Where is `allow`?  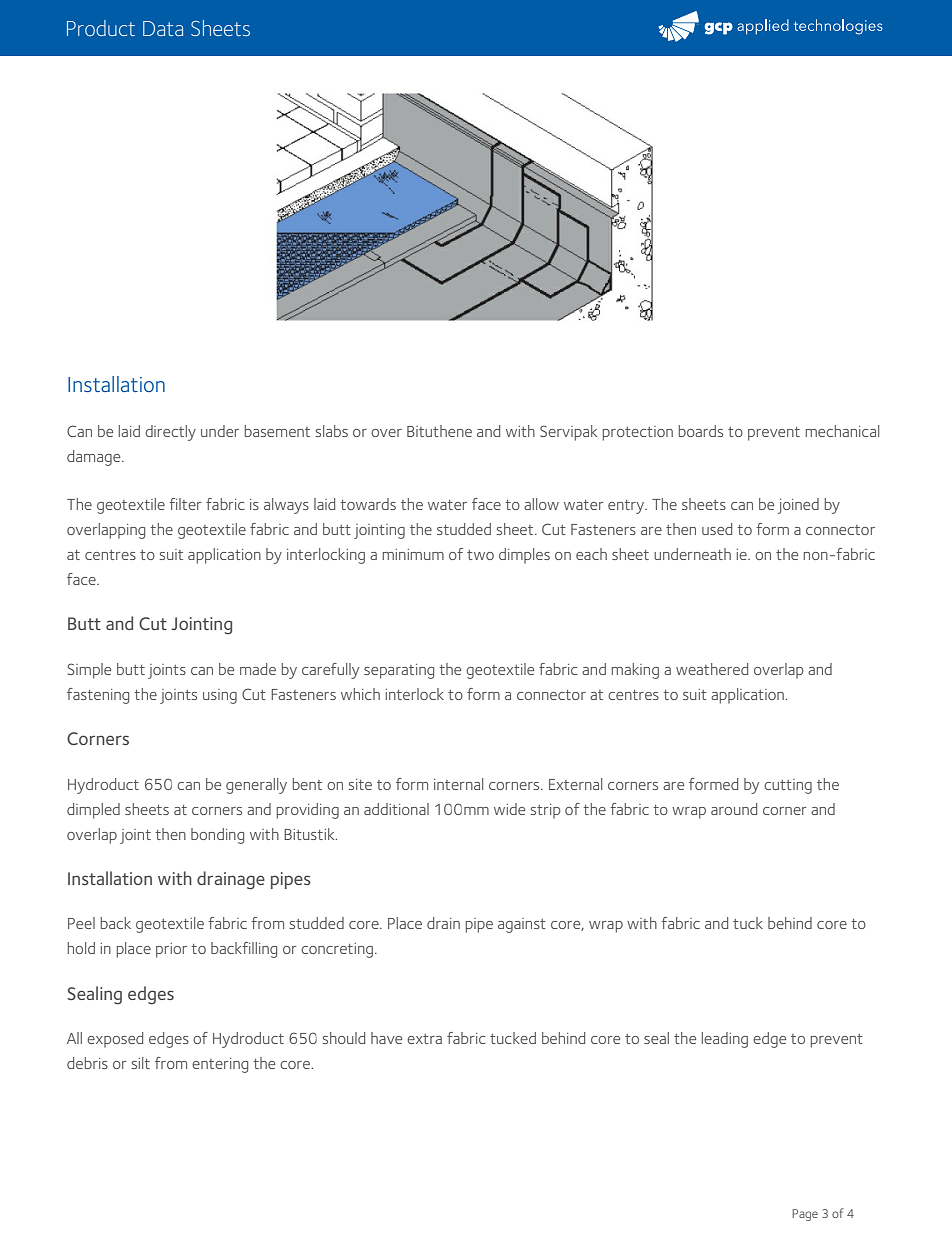 allow is located at coordinates (541, 504).
